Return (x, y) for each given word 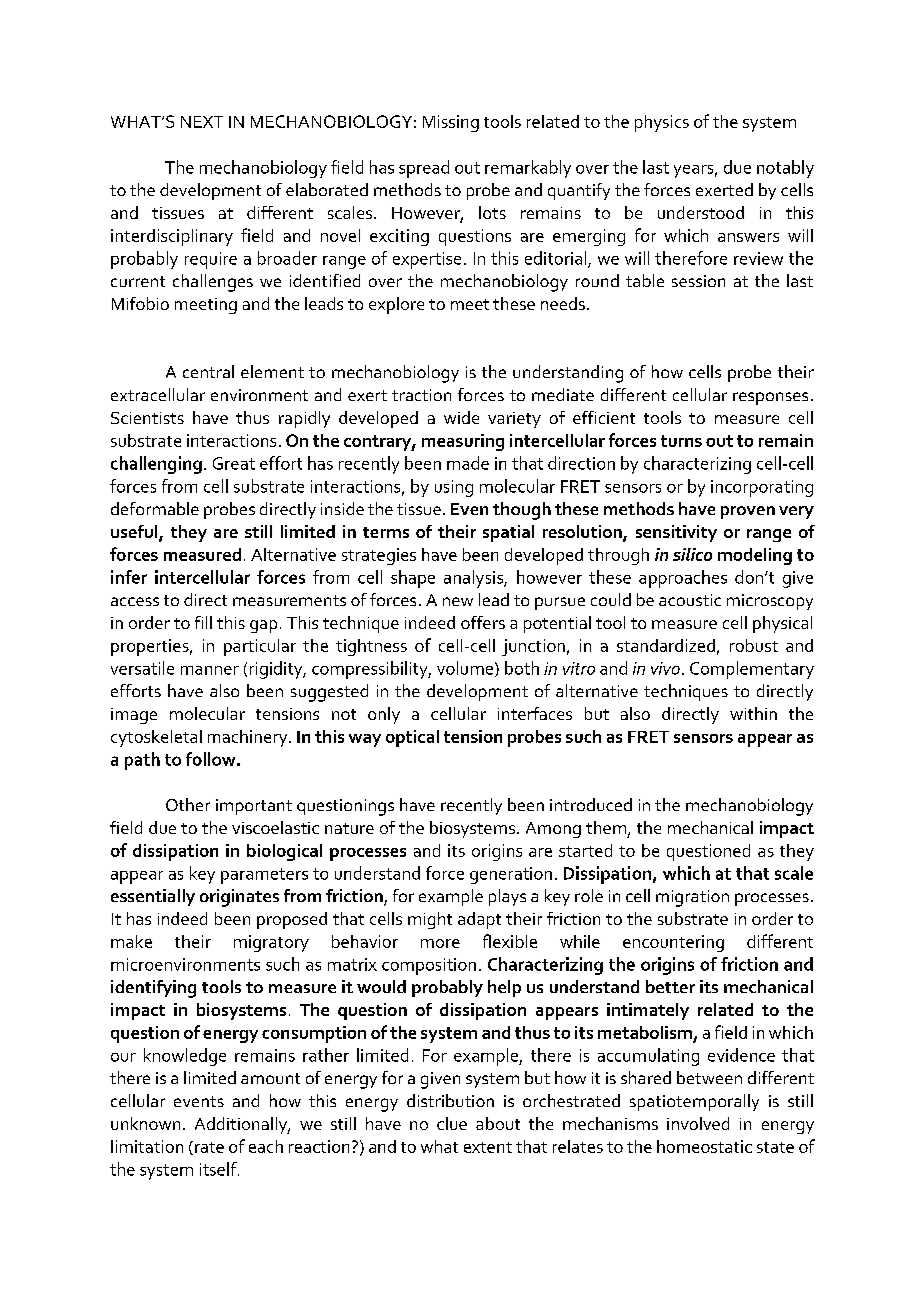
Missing (451, 123)
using (454, 488)
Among (553, 830)
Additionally (242, 1125)
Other (188, 804)
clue (452, 1123)
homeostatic (704, 1146)
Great (234, 463)
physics (662, 123)
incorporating (762, 488)
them (606, 827)
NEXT (202, 122)
